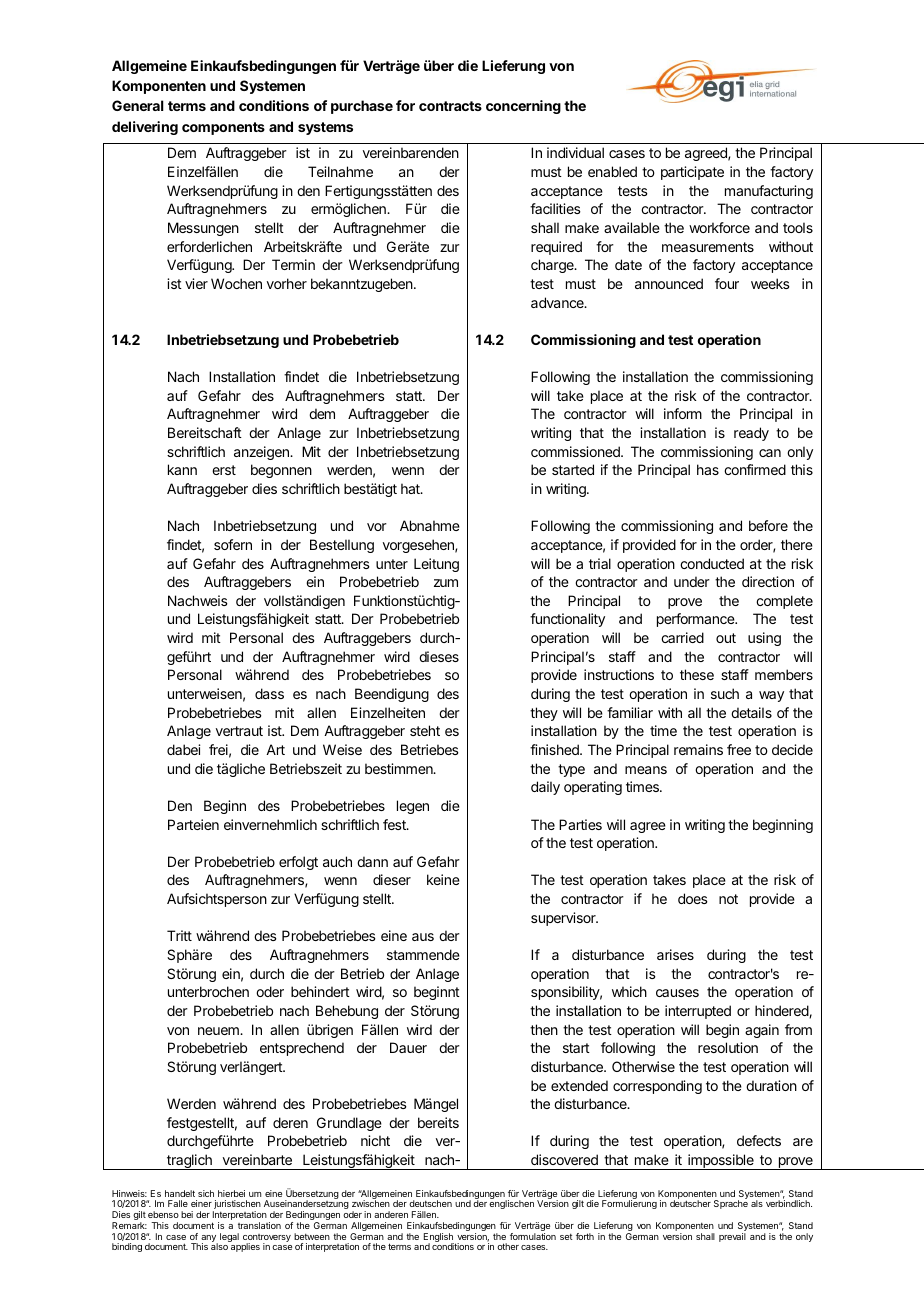 The width and height of the document is (924, 1308). Describe the element at coordinates (337, 861) in the document. I see `auch` at that location.
